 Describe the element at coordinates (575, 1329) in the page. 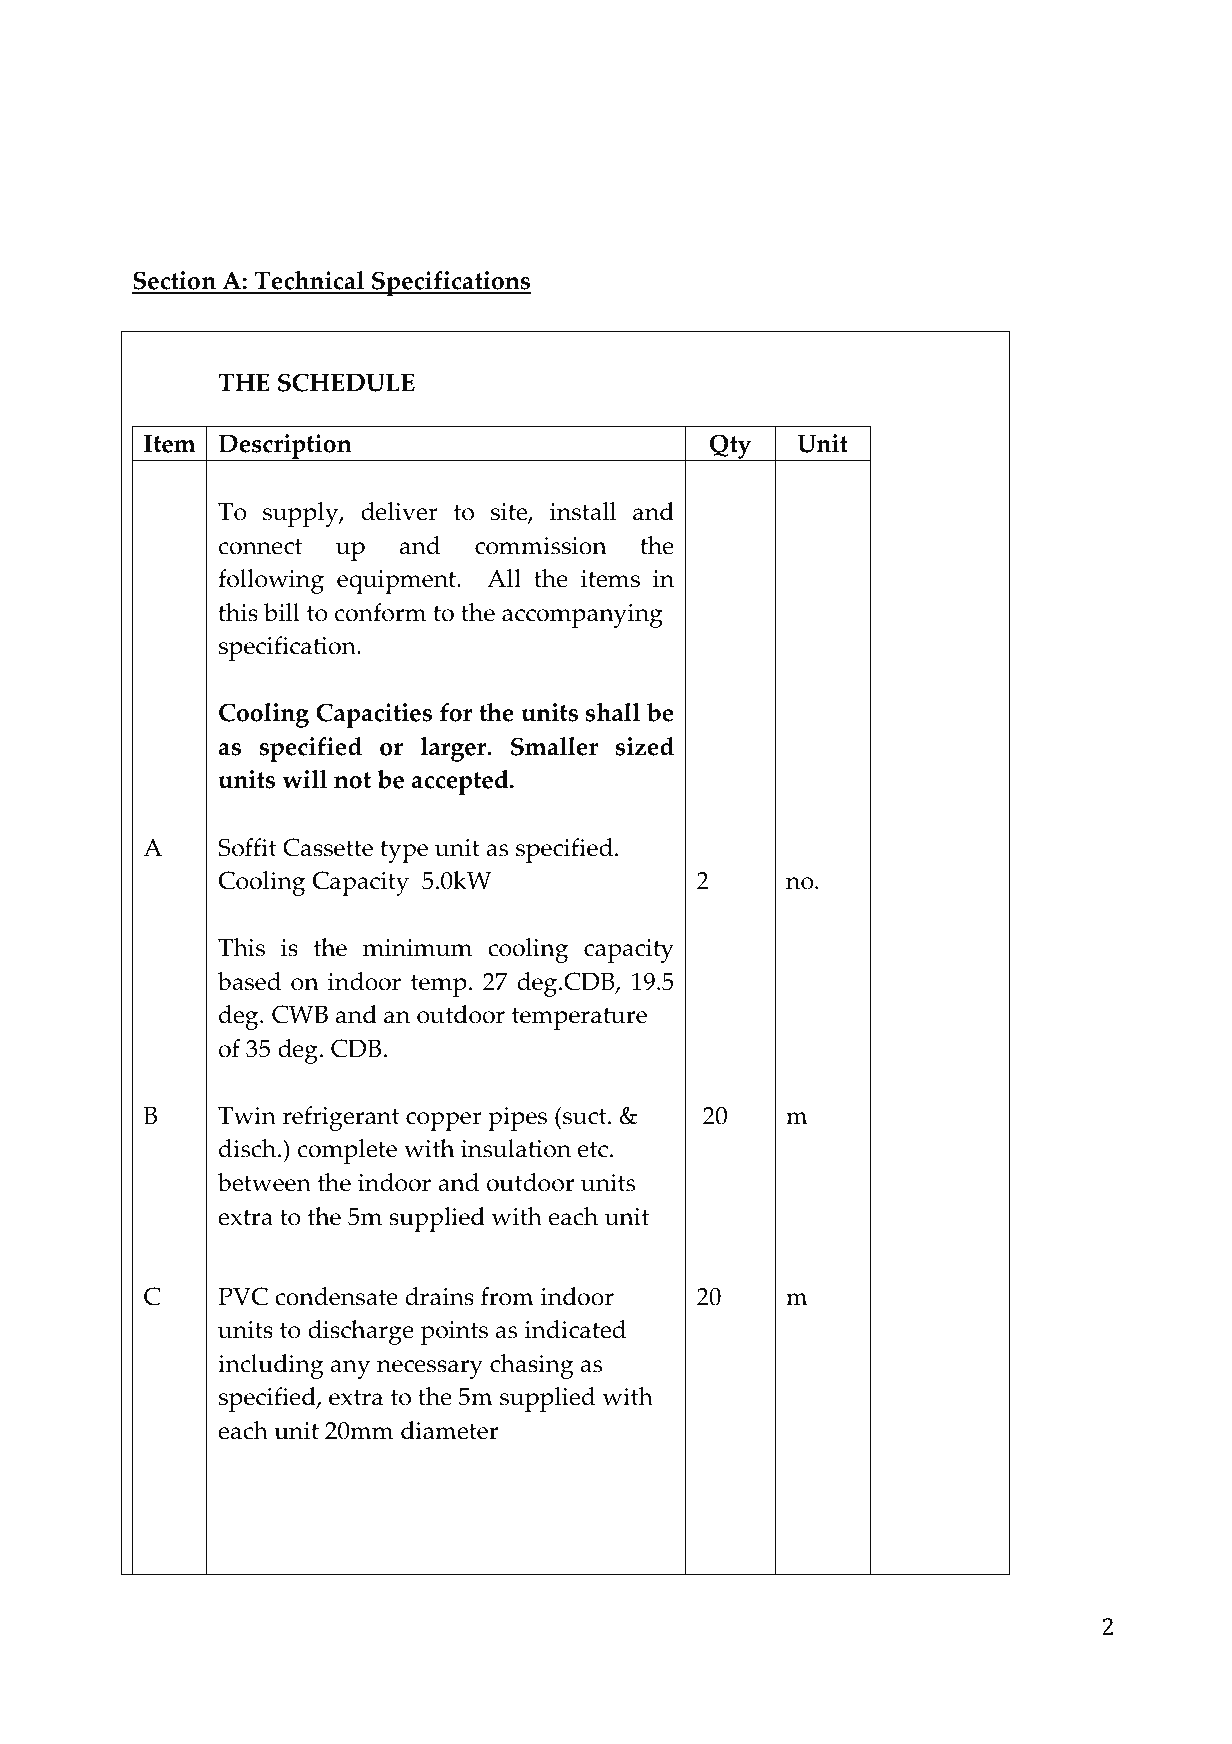

I see `indicated` at that location.
